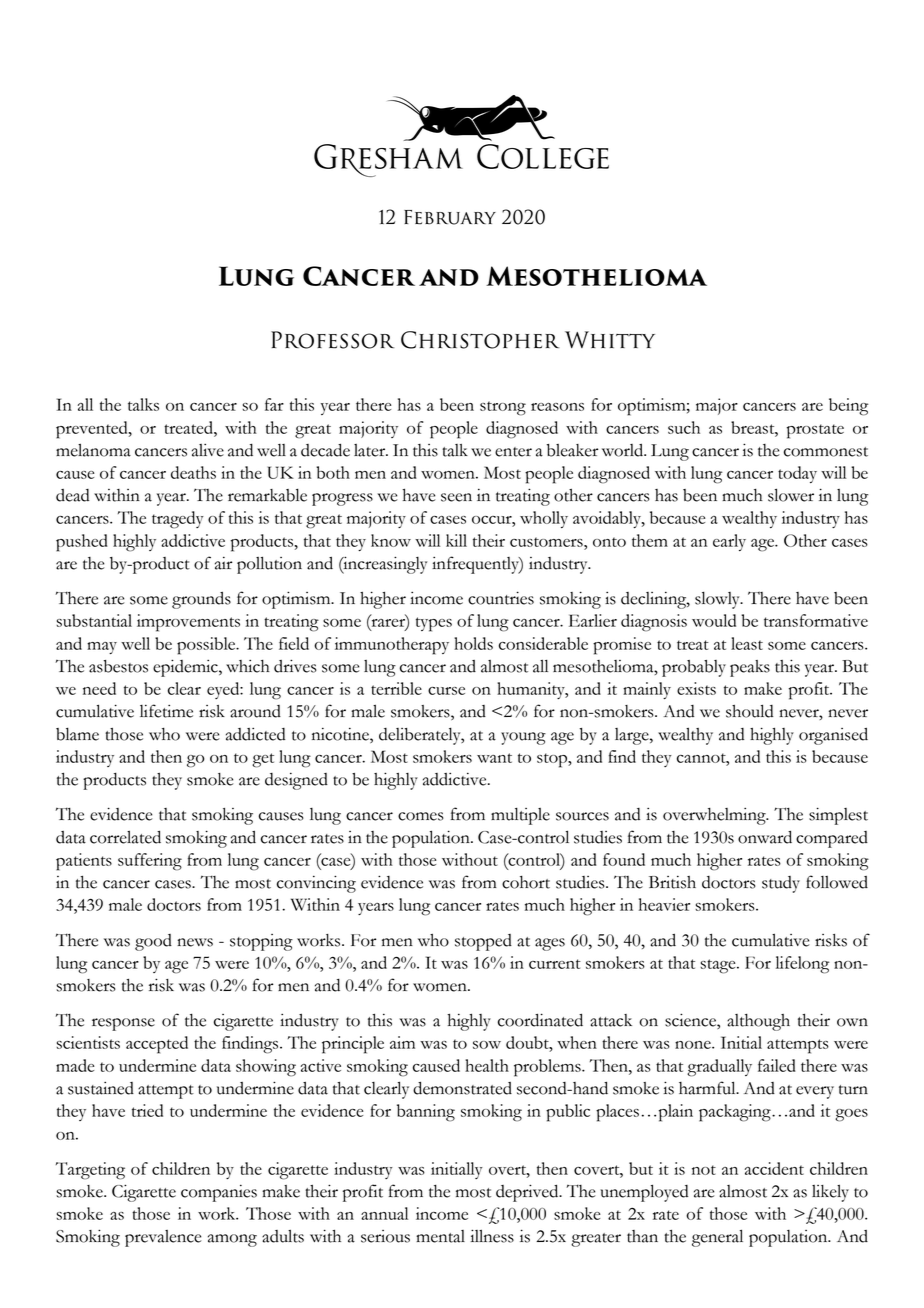 This screenshot has width=924, height=1308. What do you see at coordinates (717, 1238) in the screenshot?
I see `general` at bounding box center [717, 1238].
